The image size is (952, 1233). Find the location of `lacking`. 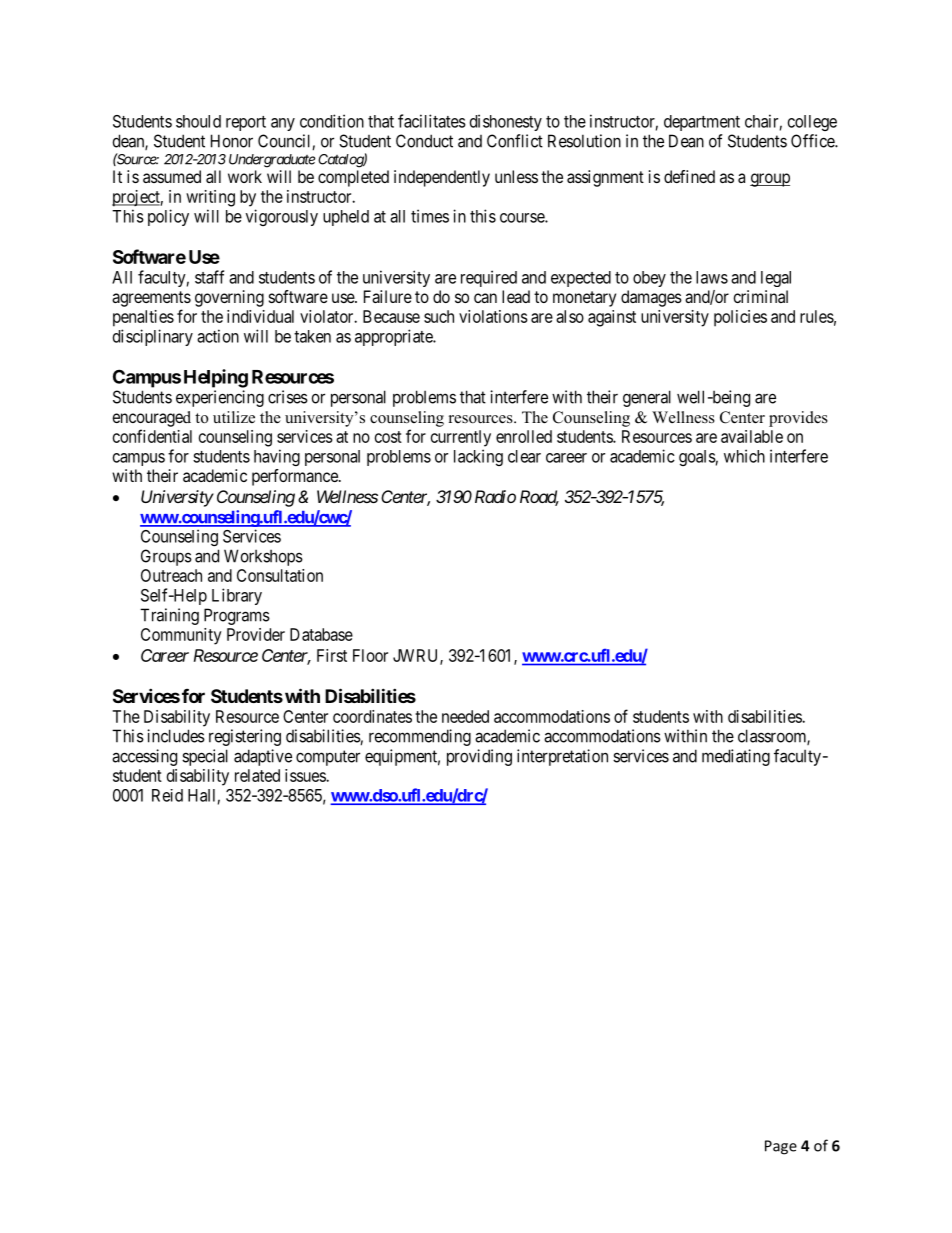

lacking is located at coordinates (478, 457).
